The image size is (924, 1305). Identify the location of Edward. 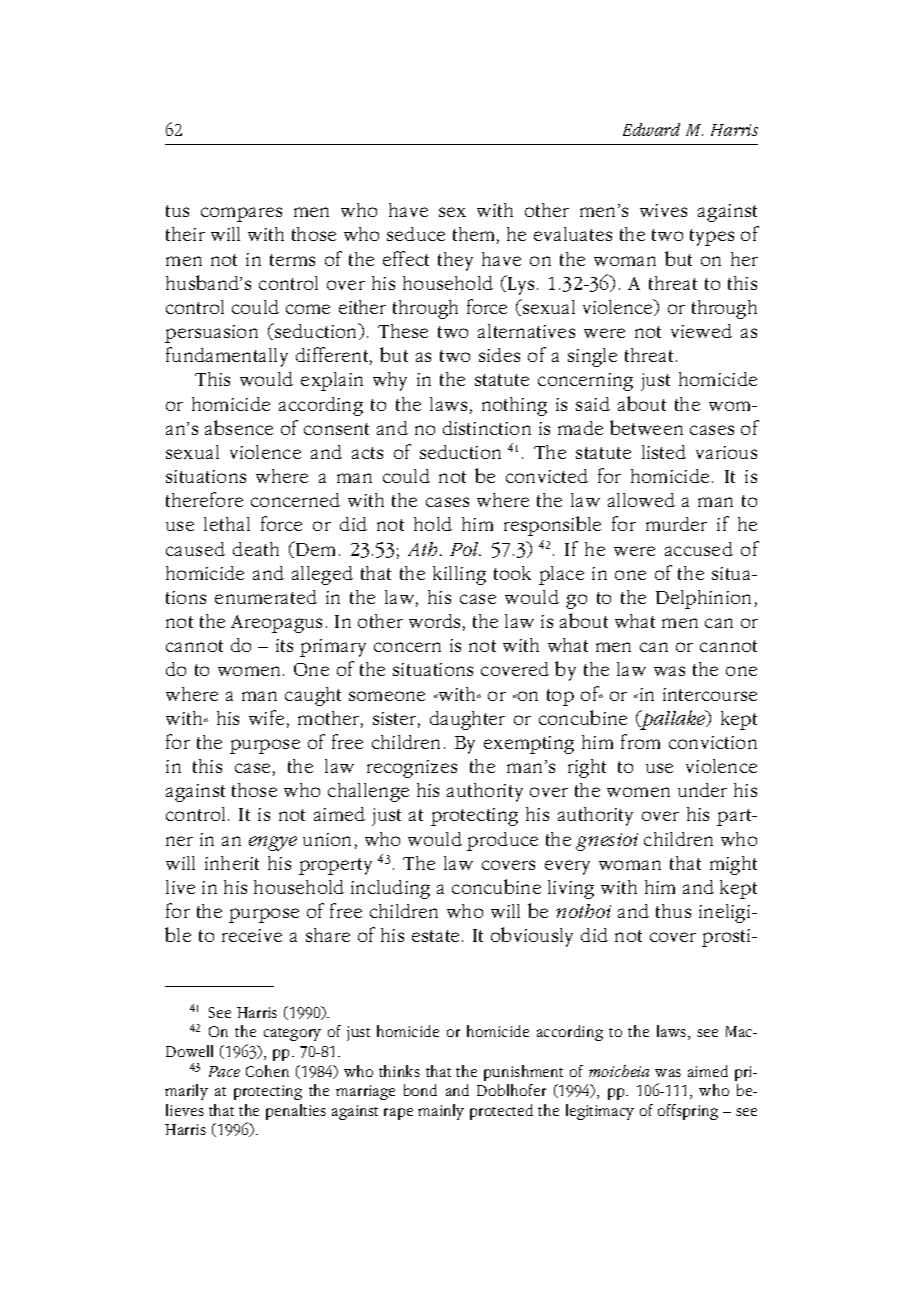
(651, 129).
